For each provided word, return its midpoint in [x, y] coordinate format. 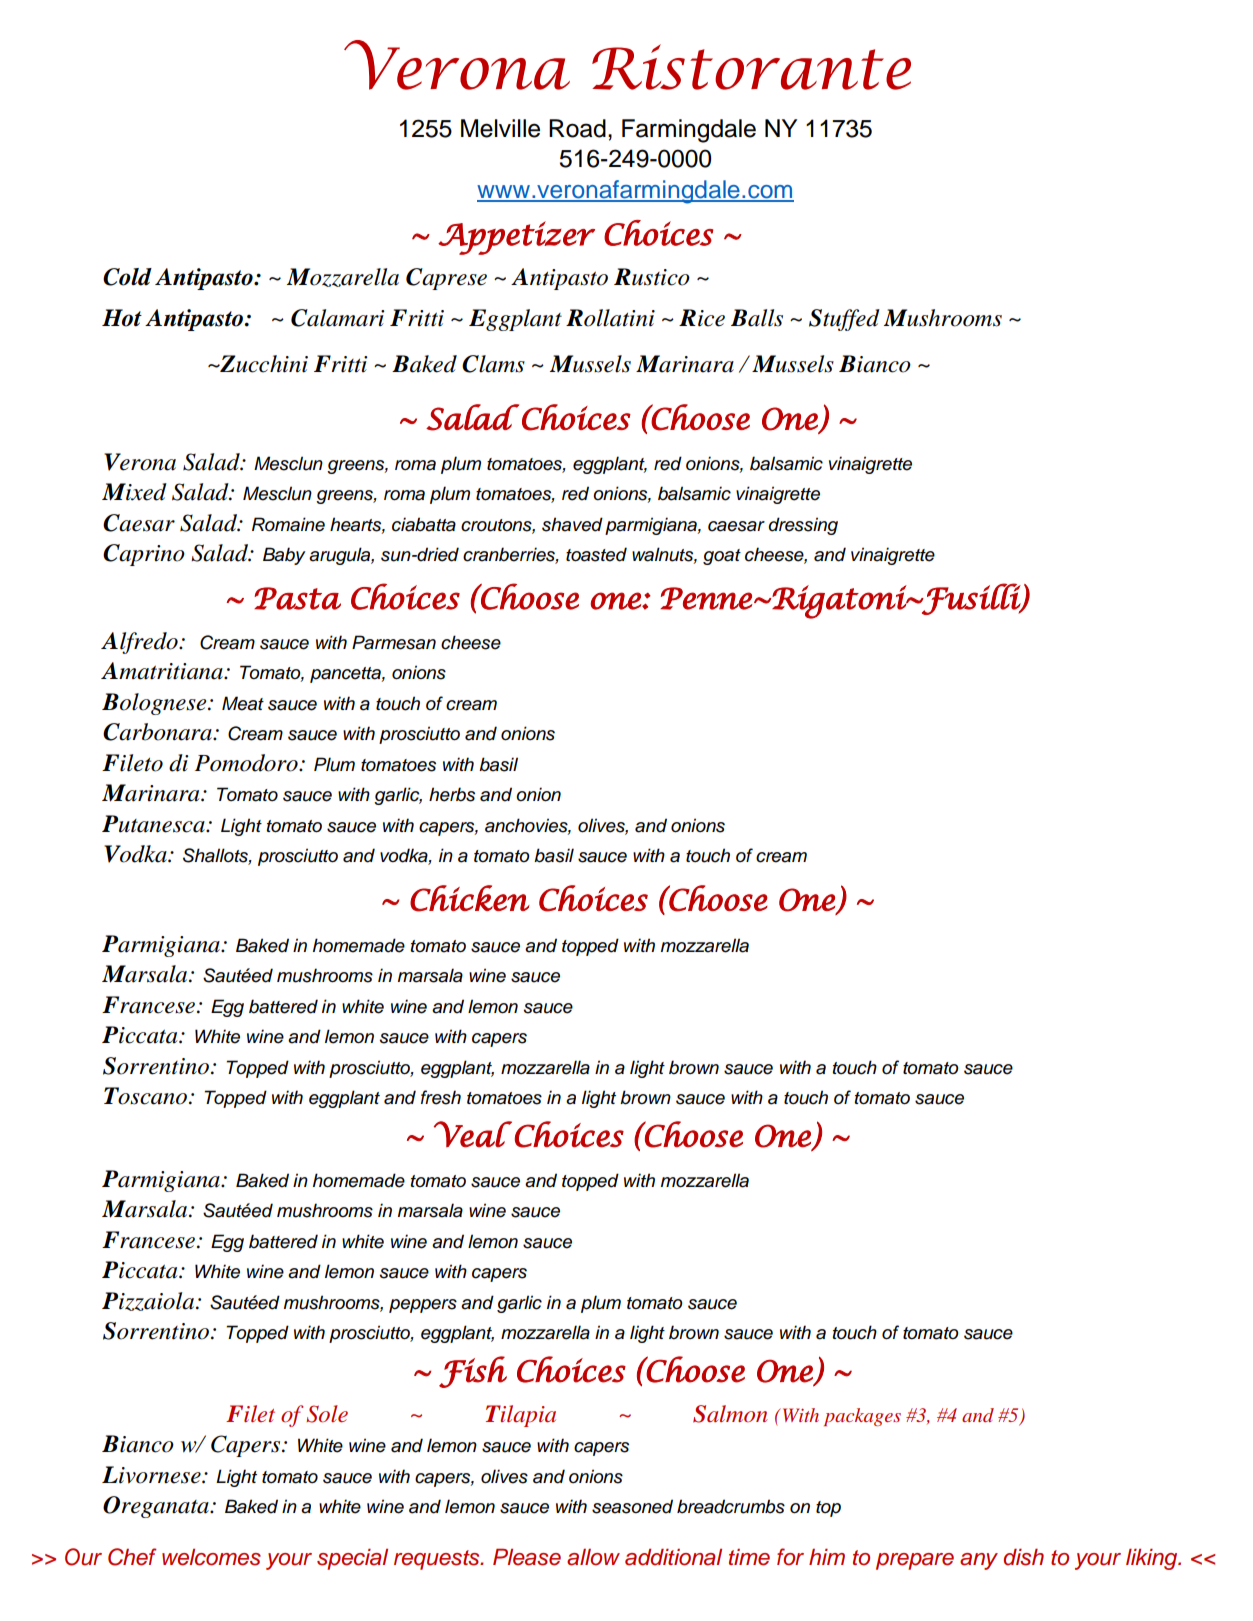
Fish [473, 1372]
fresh [441, 1097]
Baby [284, 556]
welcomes [211, 1557]
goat [722, 557]
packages [862, 1417]
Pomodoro [247, 763]
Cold [127, 277]
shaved [572, 524]
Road [577, 128]
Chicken [470, 898]
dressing [803, 526]
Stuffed [844, 320]
